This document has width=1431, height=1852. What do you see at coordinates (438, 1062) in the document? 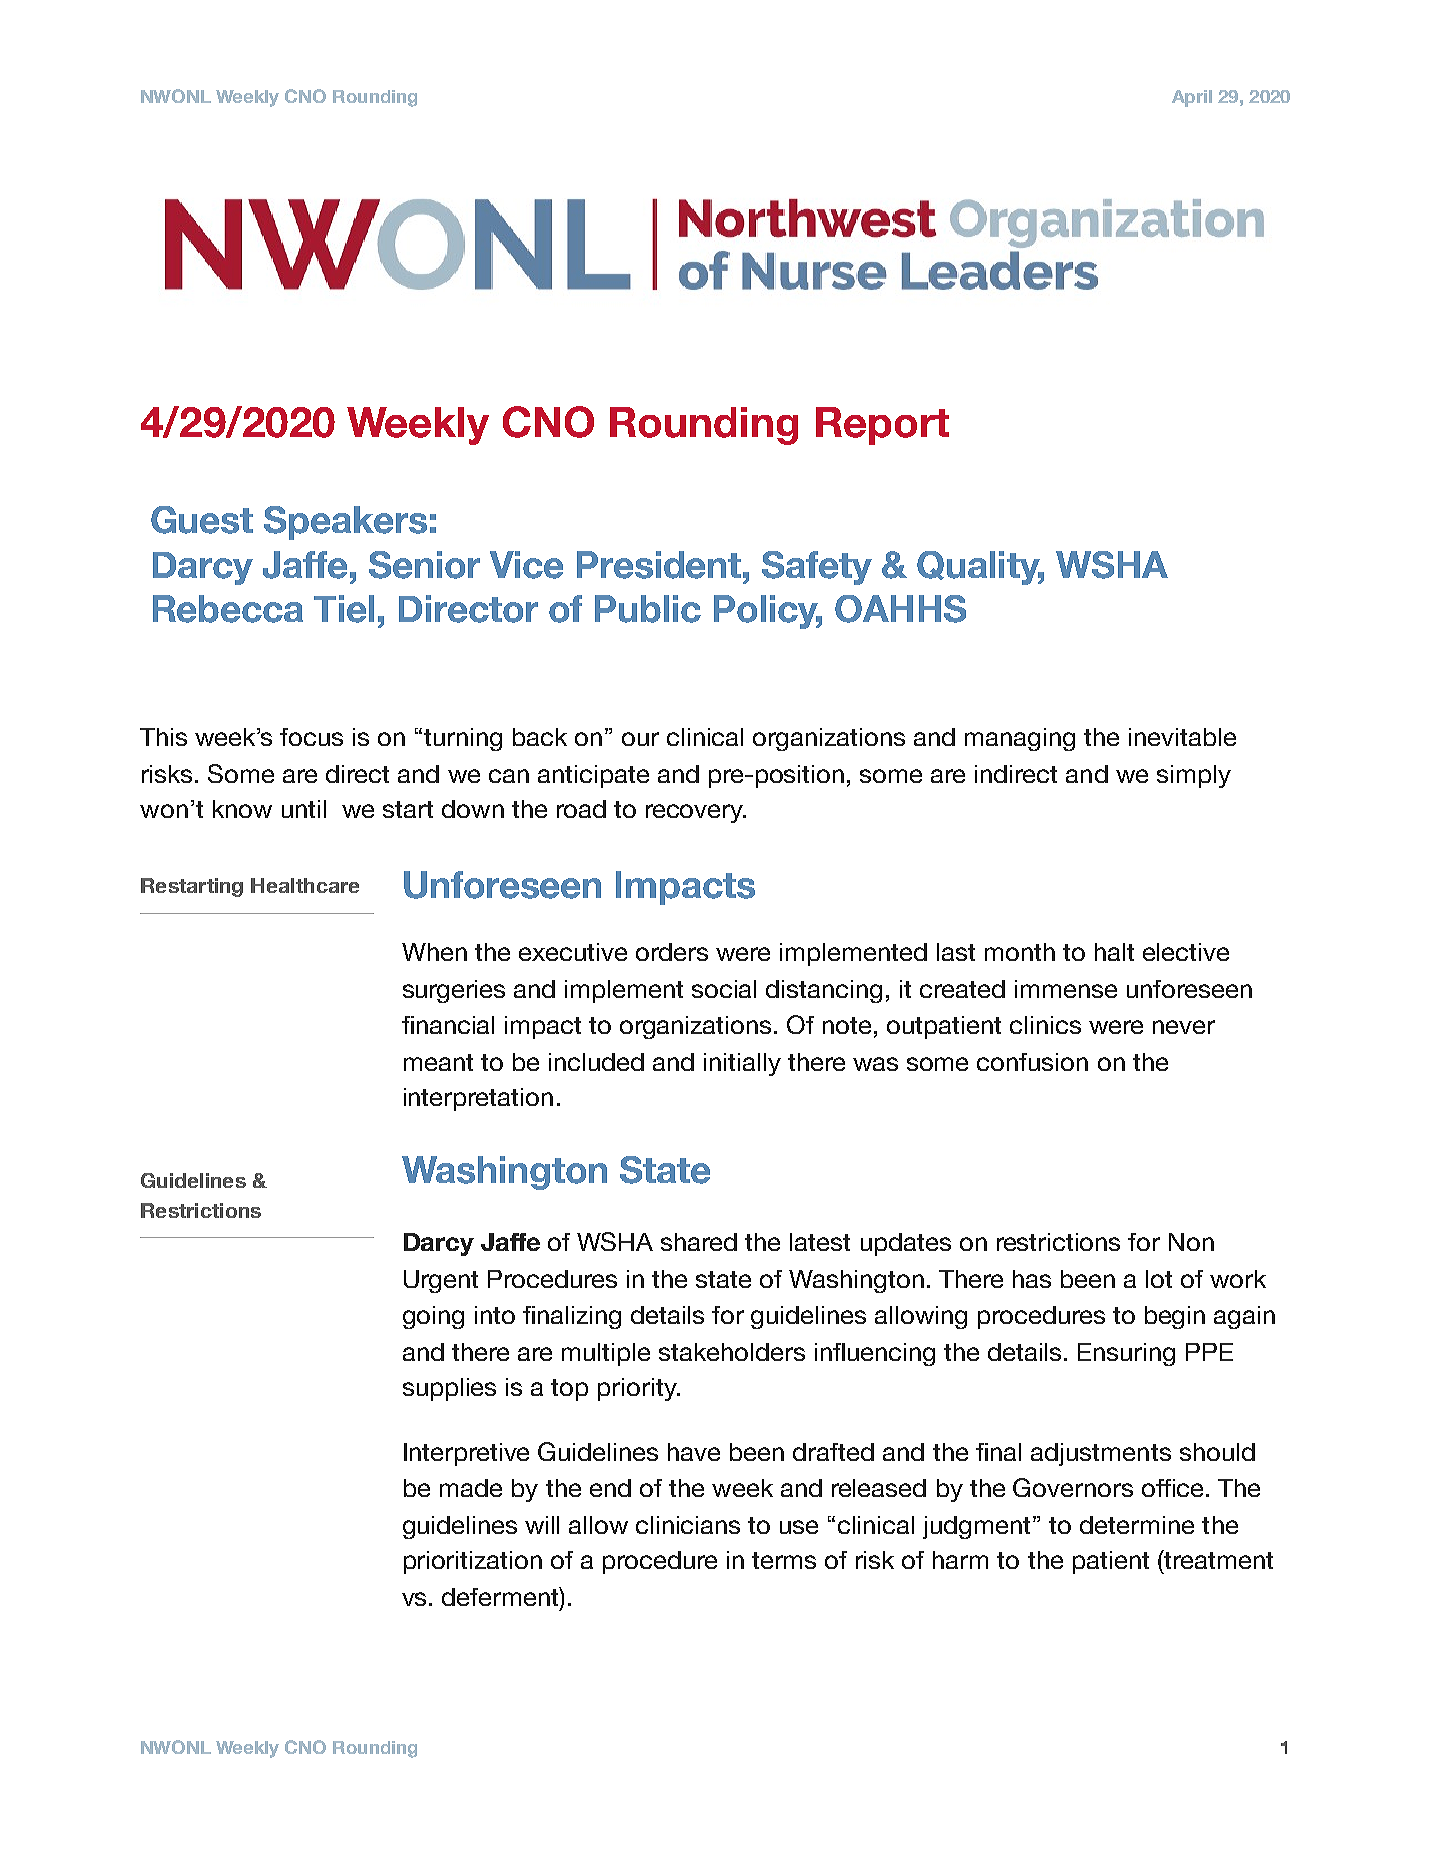
I see `meant` at bounding box center [438, 1062].
